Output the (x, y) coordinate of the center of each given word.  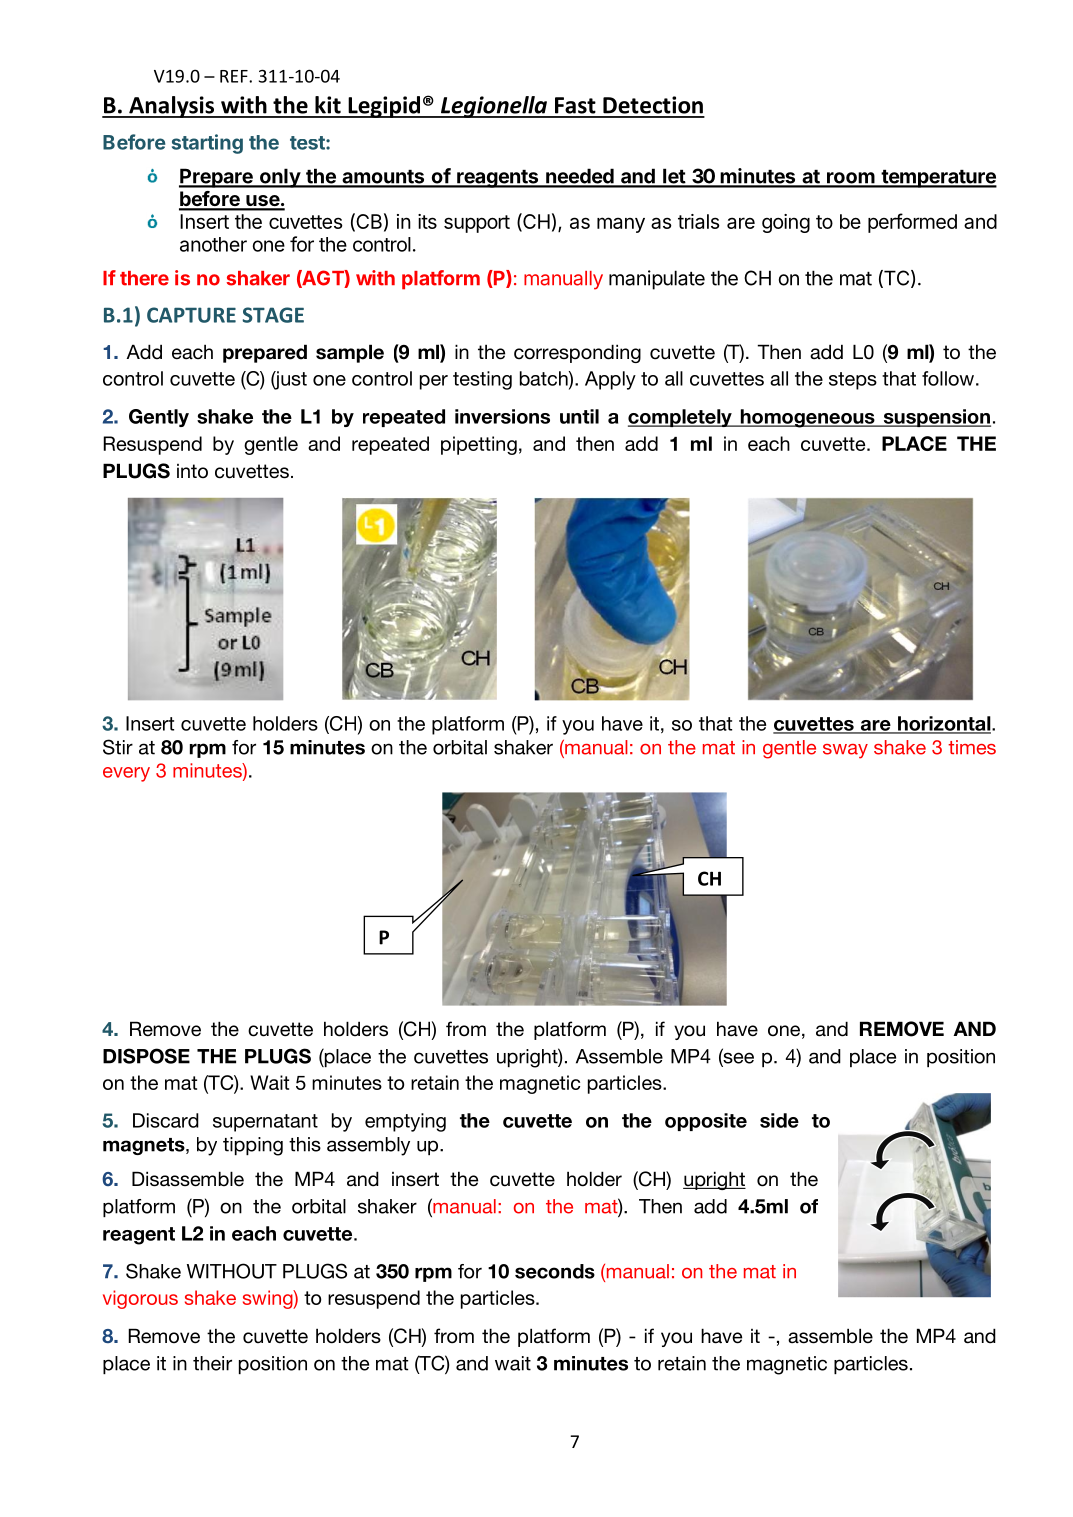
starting (207, 144)
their (212, 1363)
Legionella (493, 107)
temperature (938, 179)
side (779, 1120)
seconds (555, 1271)
